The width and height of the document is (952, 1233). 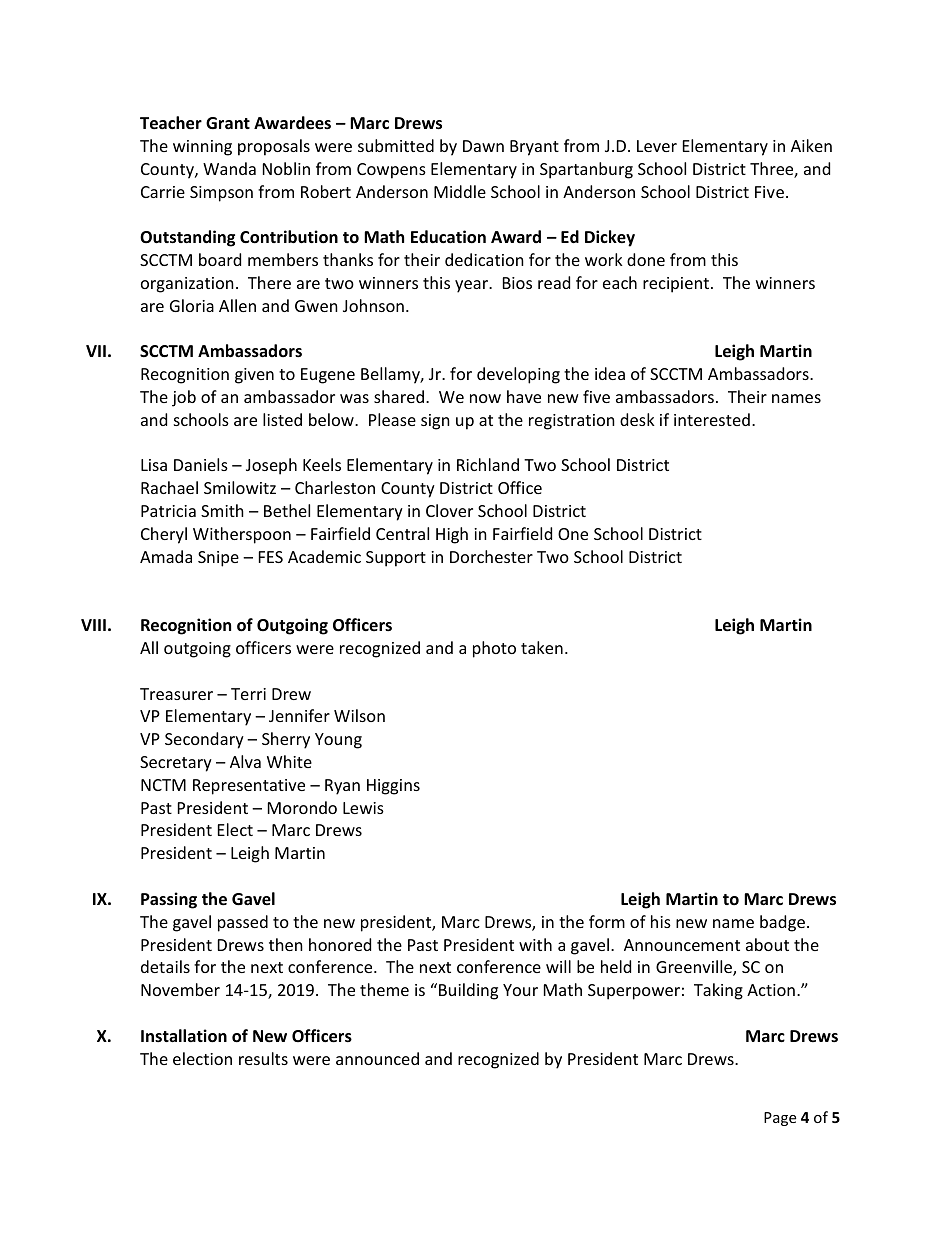 What do you see at coordinates (782, 923) in the document?
I see `badge` at bounding box center [782, 923].
